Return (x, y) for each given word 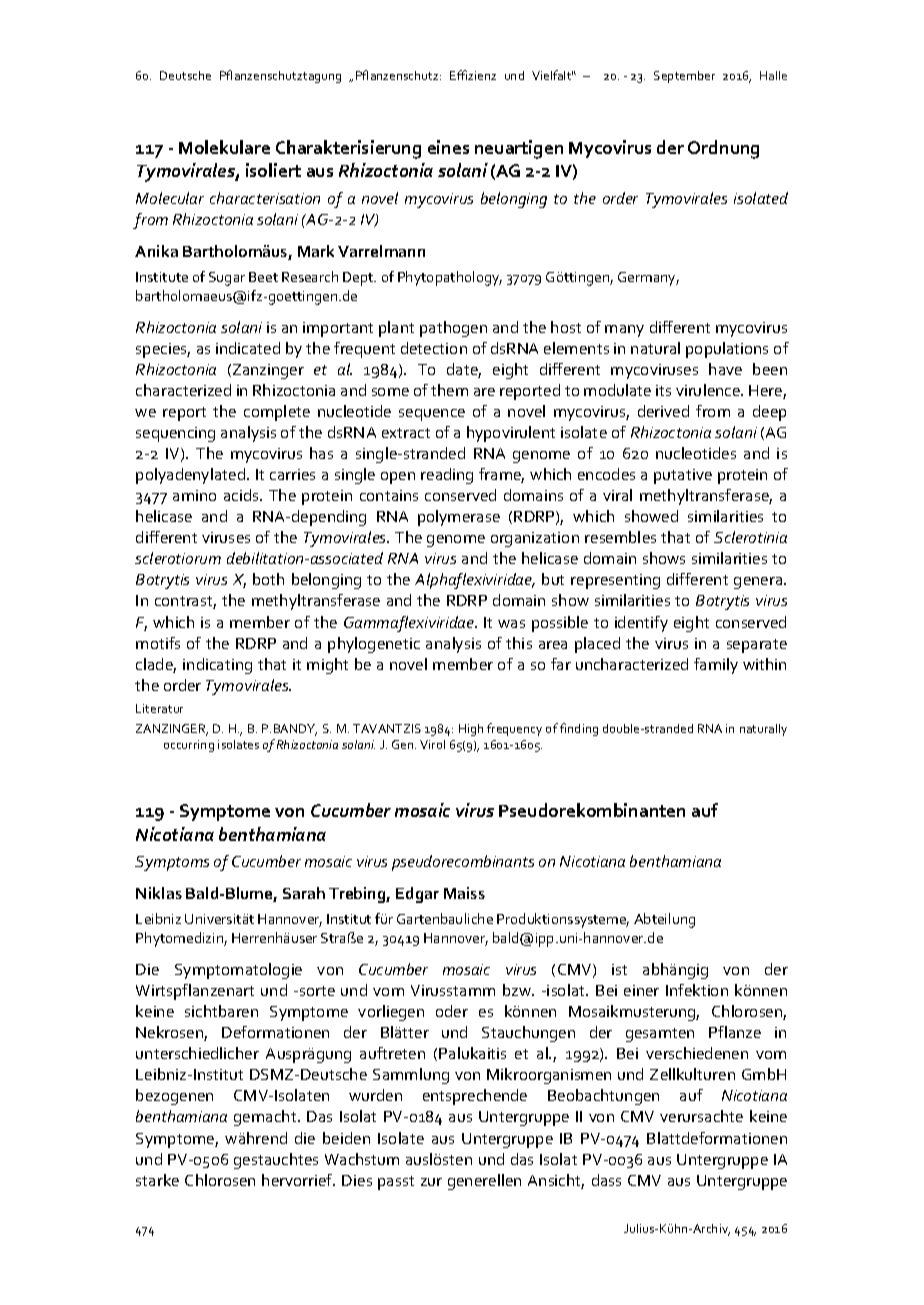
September (684, 77)
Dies (357, 1180)
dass (606, 1180)
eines (448, 147)
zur (431, 1182)
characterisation (265, 198)
